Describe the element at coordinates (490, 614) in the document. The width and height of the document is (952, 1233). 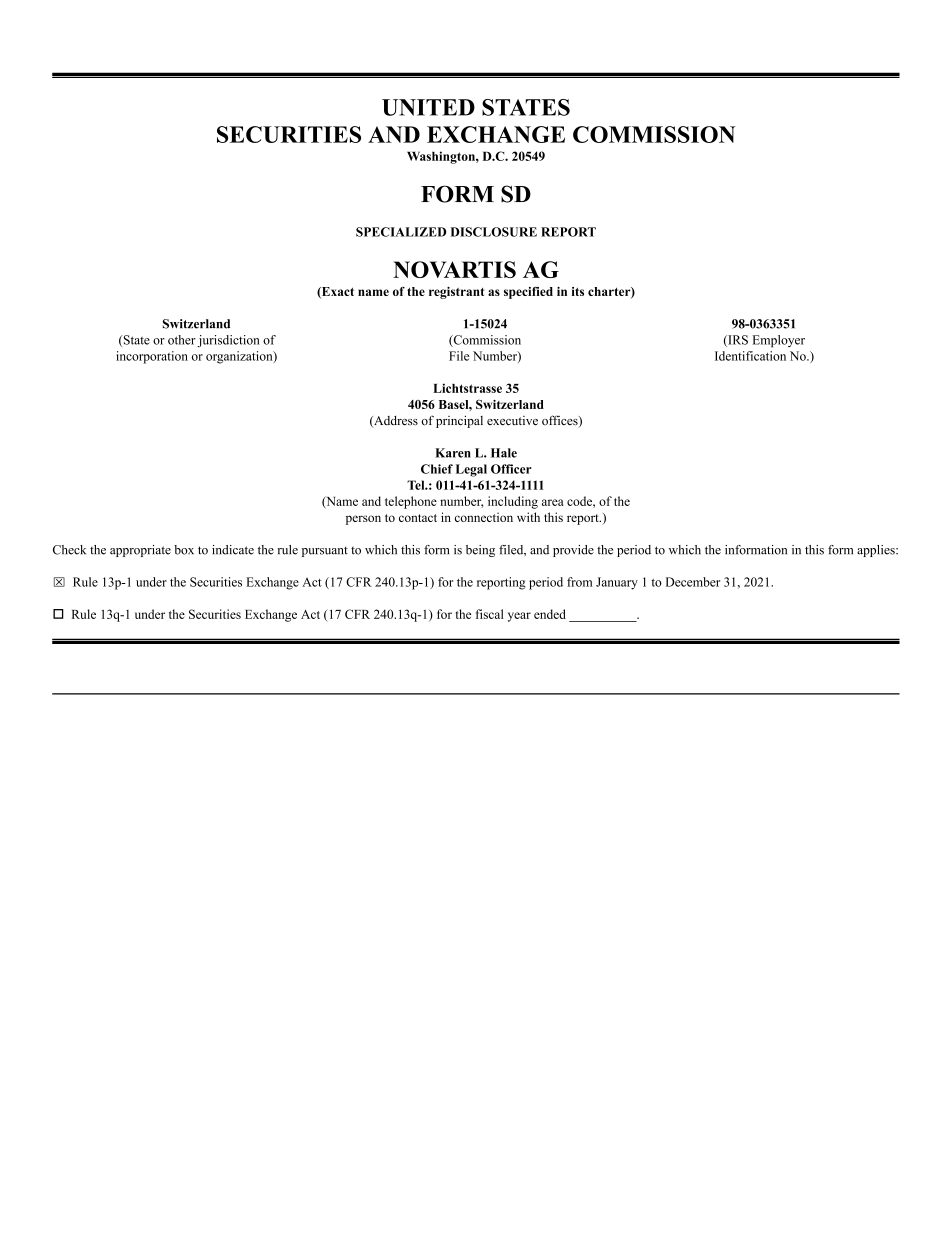
I see `fiscal` at that location.
